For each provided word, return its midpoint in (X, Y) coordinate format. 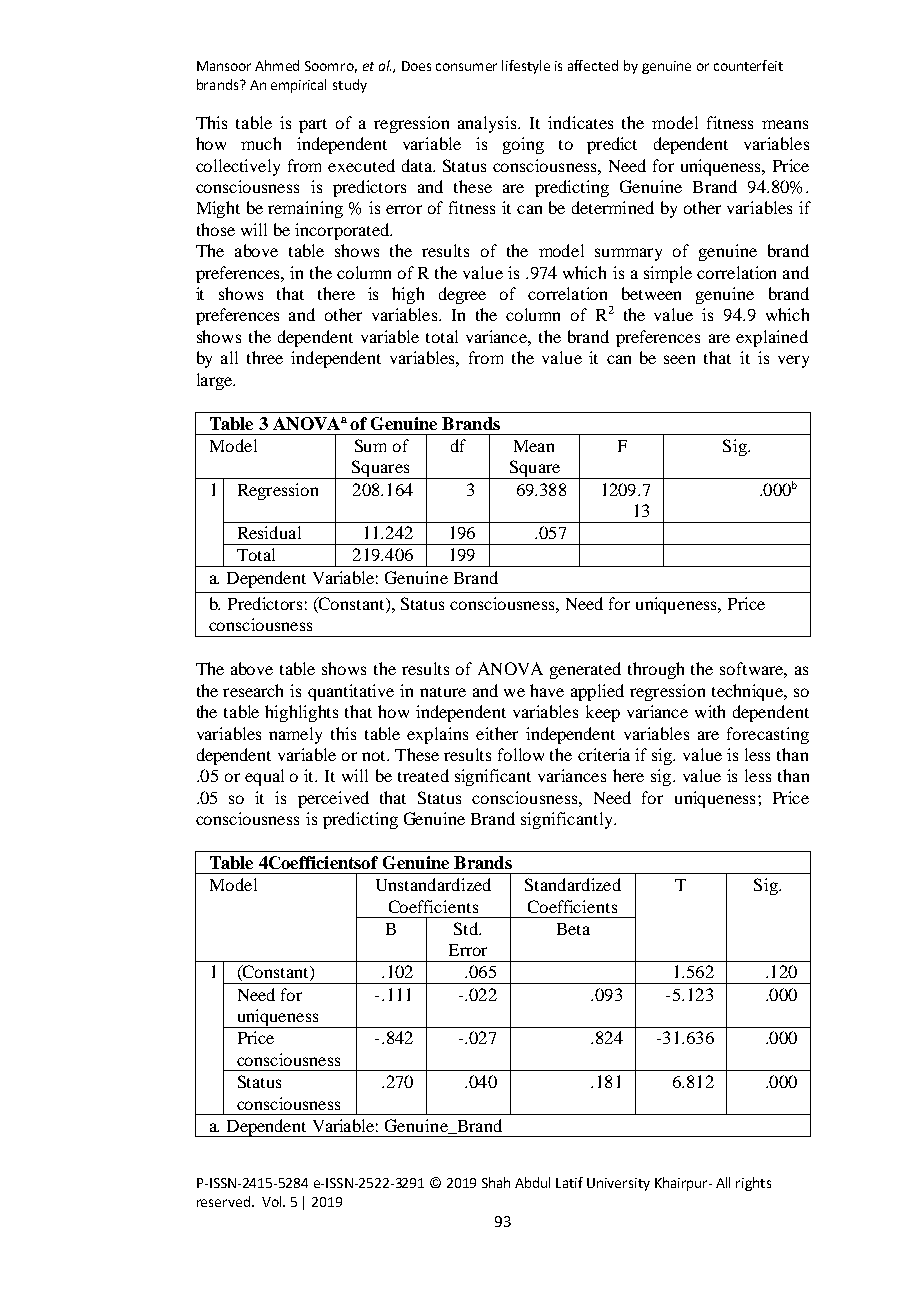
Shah (496, 1182)
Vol (273, 1201)
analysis (489, 124)
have (547, 690)
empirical (298, 86)
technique (748, 692)
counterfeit (748, 65)
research (253, 690)
